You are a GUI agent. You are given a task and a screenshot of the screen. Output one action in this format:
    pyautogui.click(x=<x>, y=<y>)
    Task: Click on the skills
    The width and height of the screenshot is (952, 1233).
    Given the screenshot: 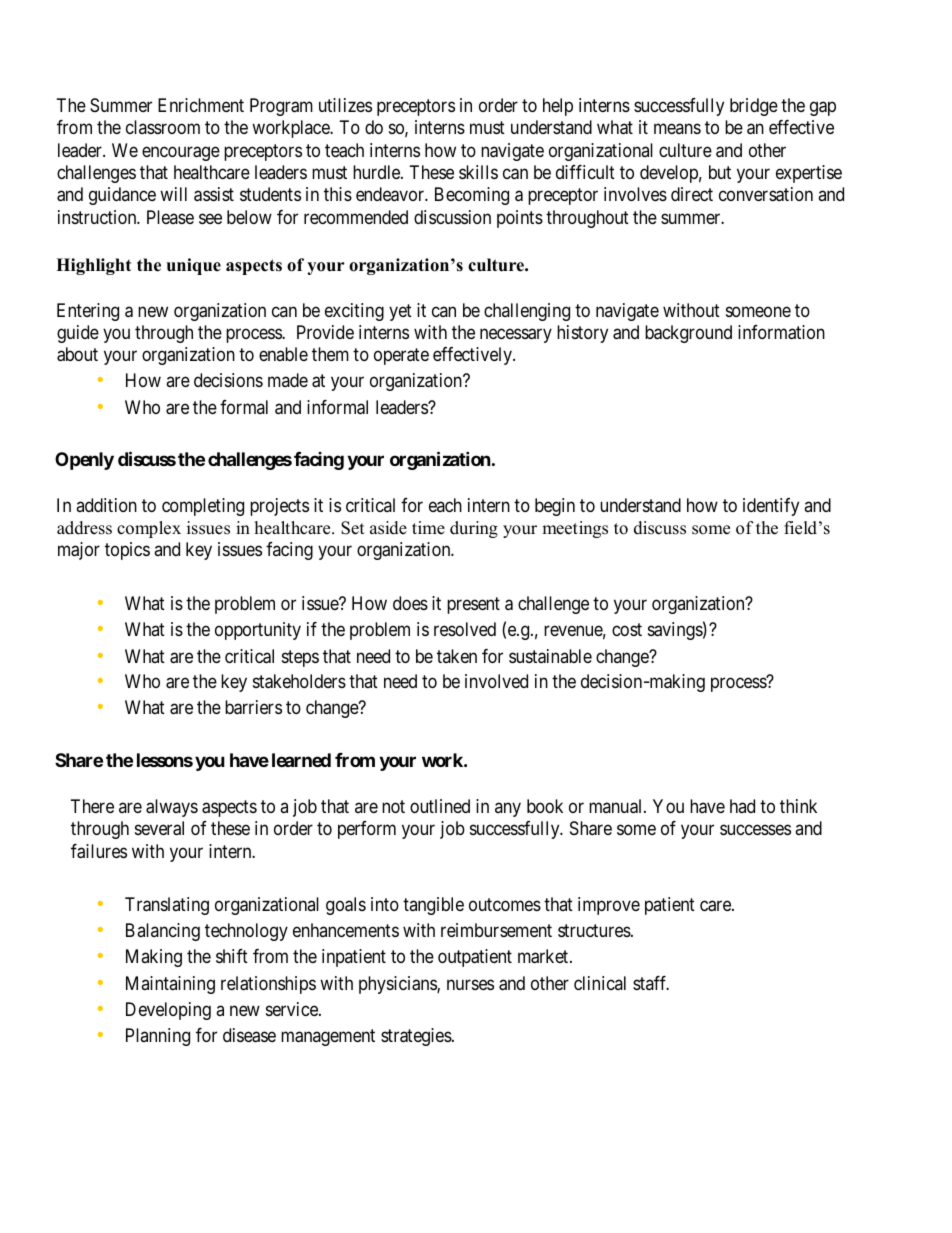 What is the action you would take?
    pyautogui.click(x=478, y=172)
